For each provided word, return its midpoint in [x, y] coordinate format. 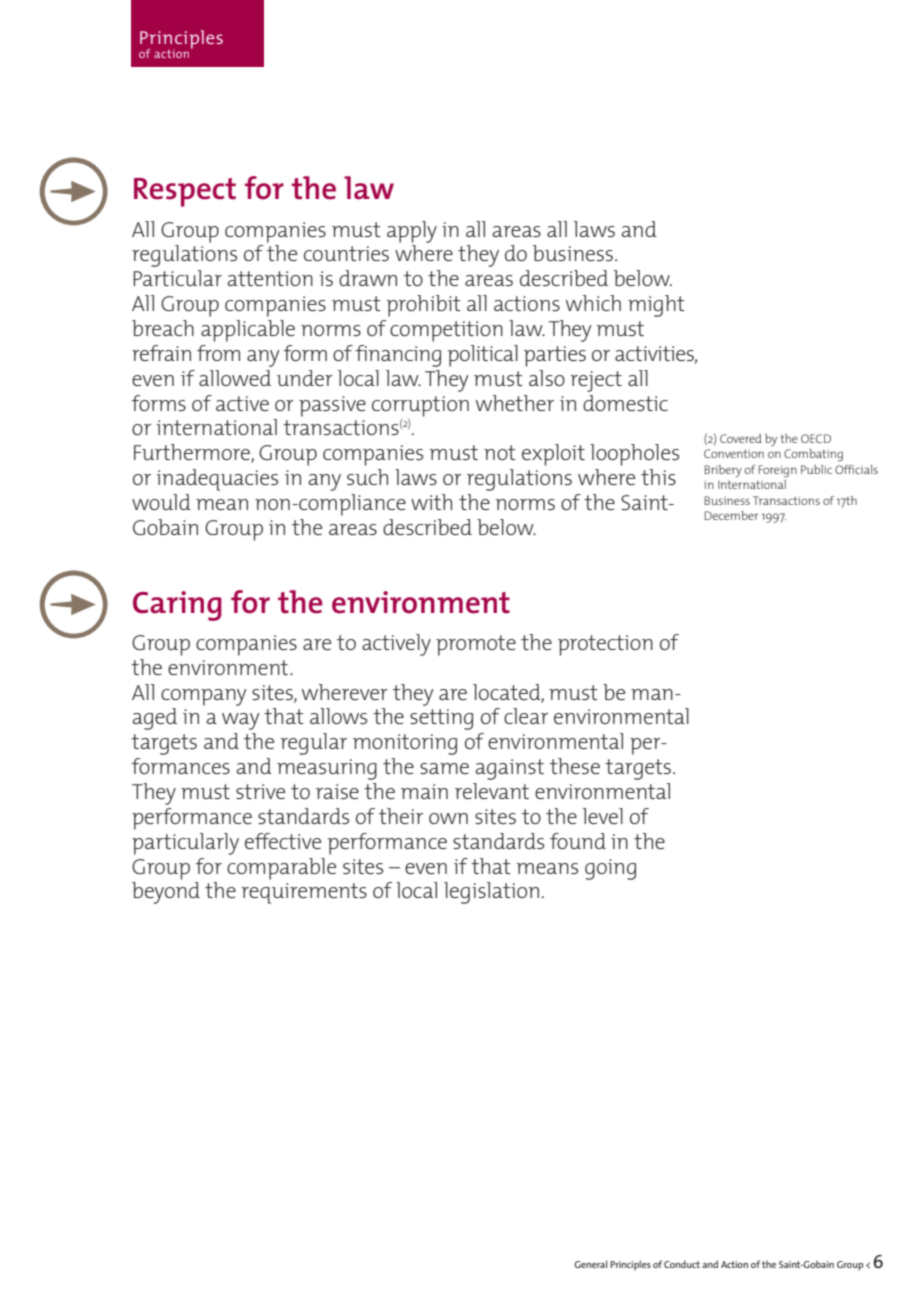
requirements [304, 893]
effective [283, 841]
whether [515, 403]
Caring [177, 606]
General [591, 1264]
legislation [491, 893]
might [656, 306]
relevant [492, 791]
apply [412, 232]
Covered [741, 438]
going [610, 869]
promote [476, 645]
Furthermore [193, 453]
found [578, 841]
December [731, 515]
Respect [185, 192]
